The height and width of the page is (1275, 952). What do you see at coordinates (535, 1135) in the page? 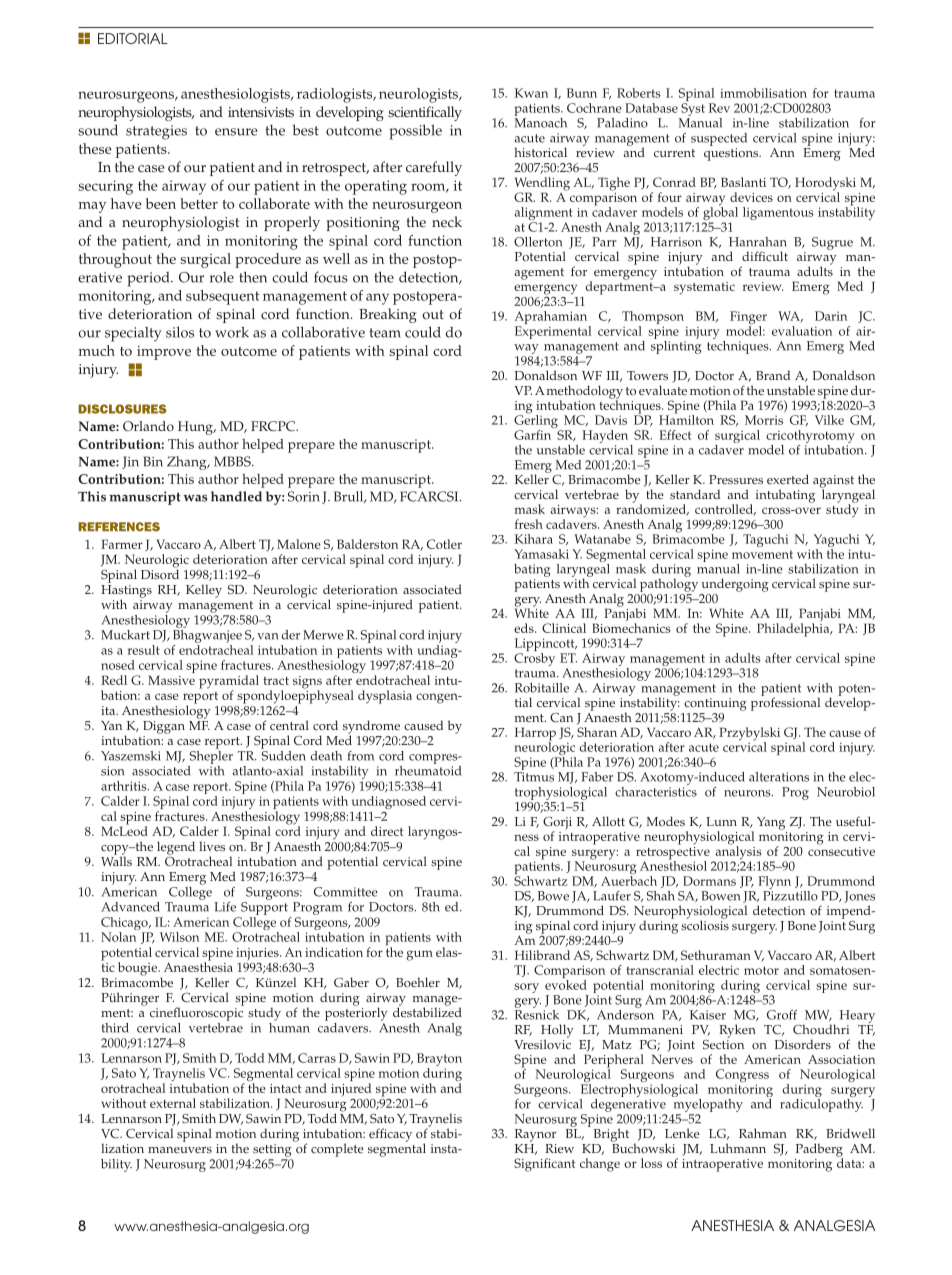
I see `Raynor` at bounding box center [535, 1135].
